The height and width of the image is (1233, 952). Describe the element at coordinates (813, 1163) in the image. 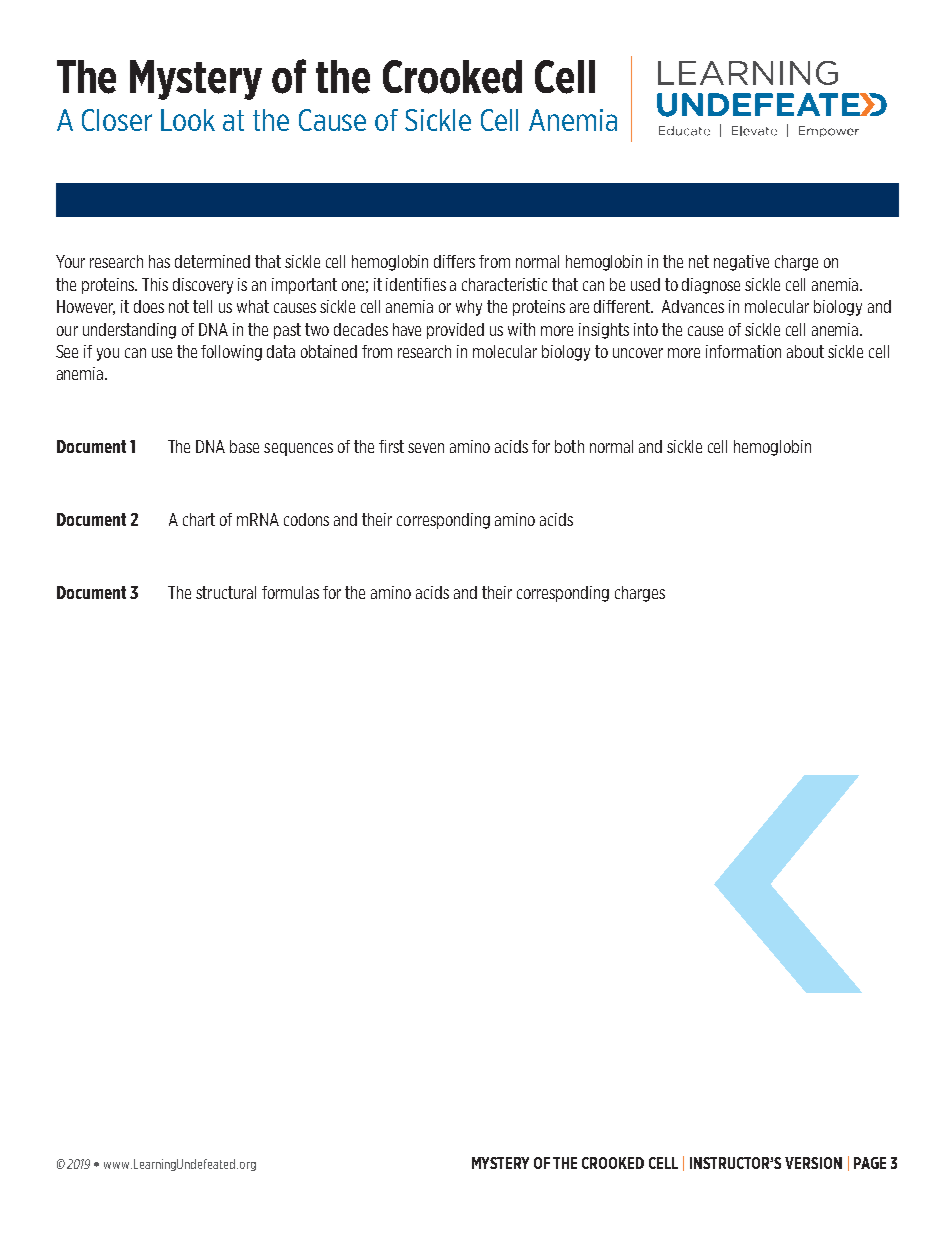

I see `VERSION` at that location.
